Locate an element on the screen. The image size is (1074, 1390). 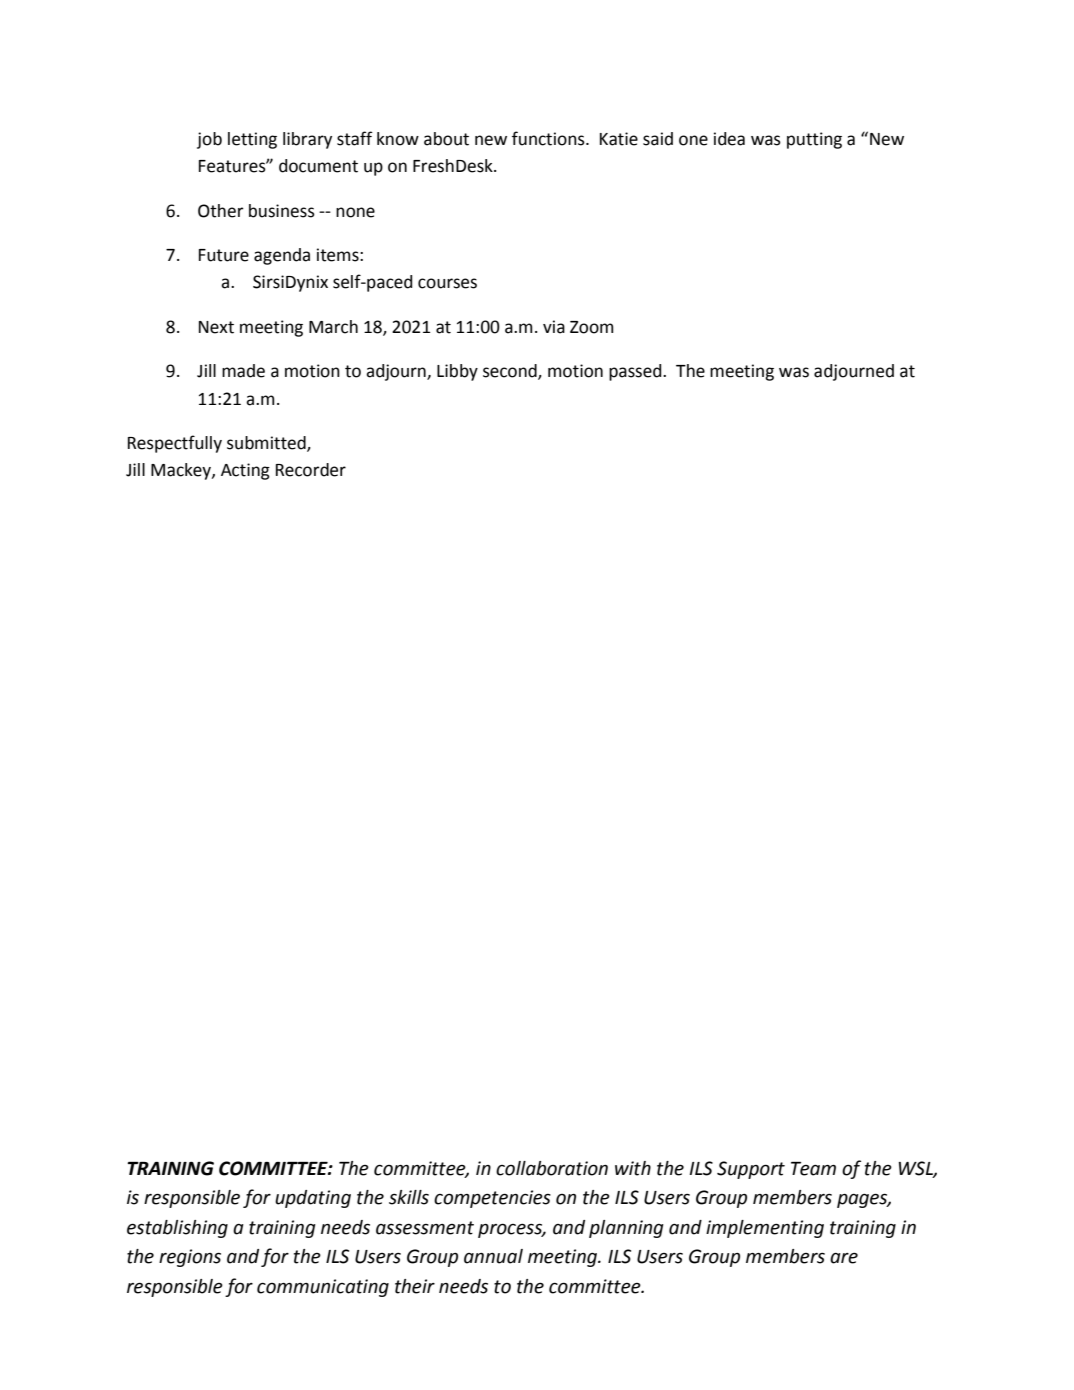
second is located at coordinates (511, 372).
